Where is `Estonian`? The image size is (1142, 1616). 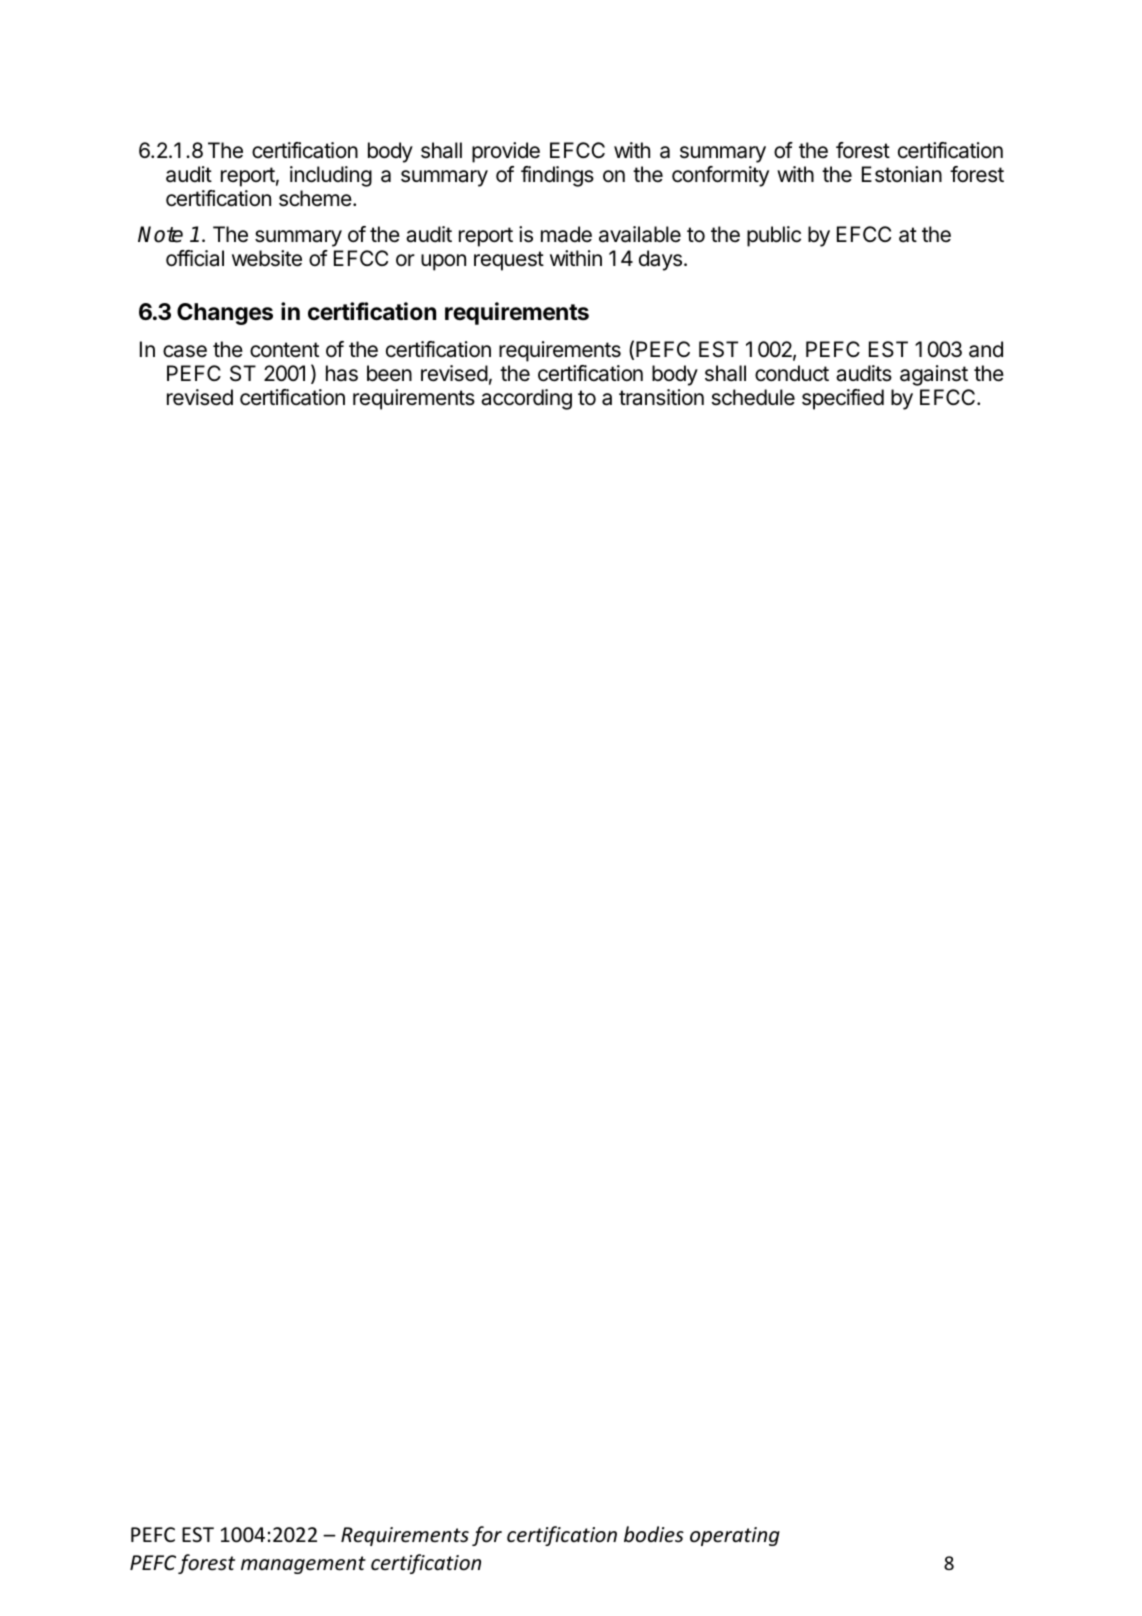 Estonian is located at coordinates (902, 174).
